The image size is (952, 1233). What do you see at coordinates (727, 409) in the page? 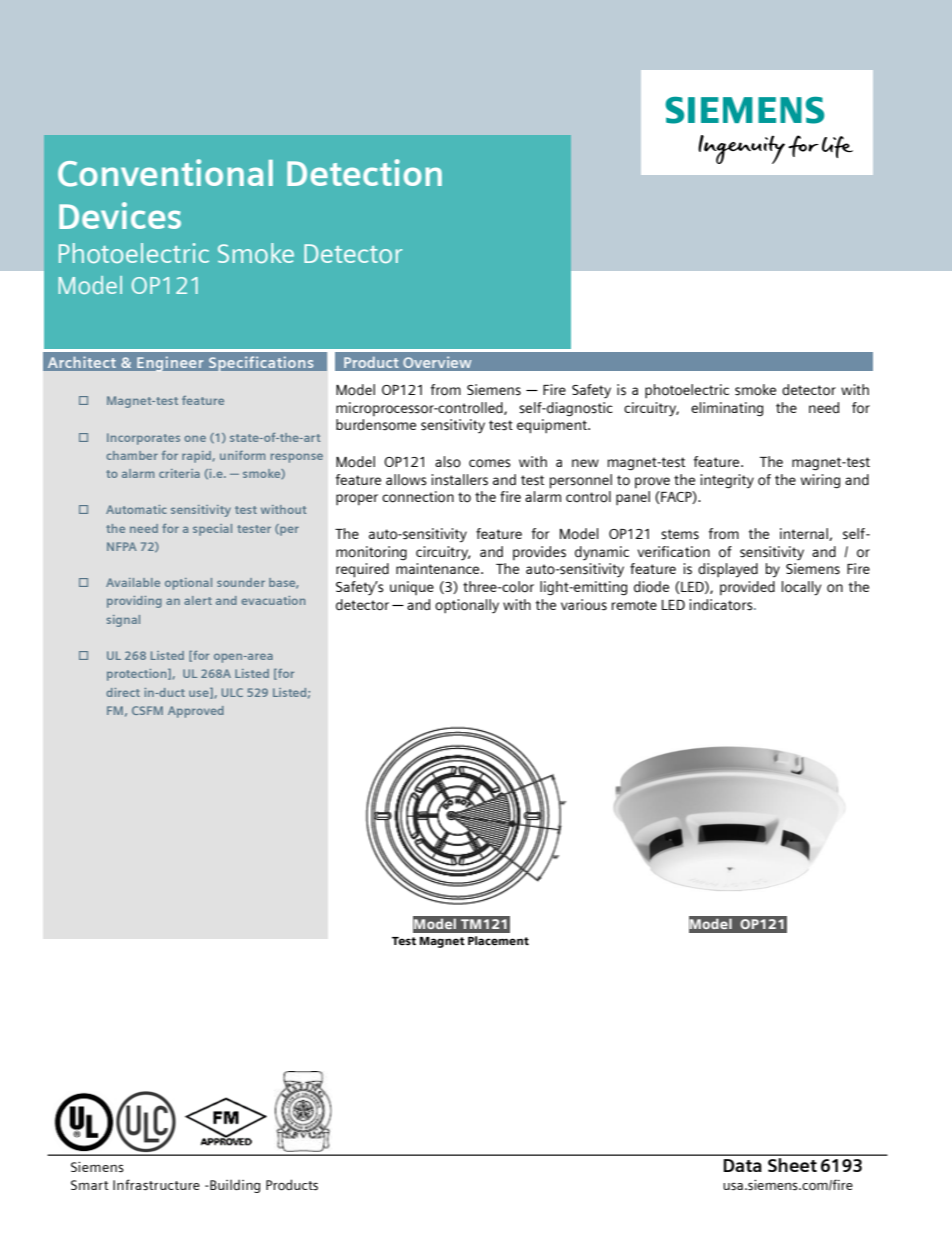
I see `eliminating` at bounding box center [727, 409].
